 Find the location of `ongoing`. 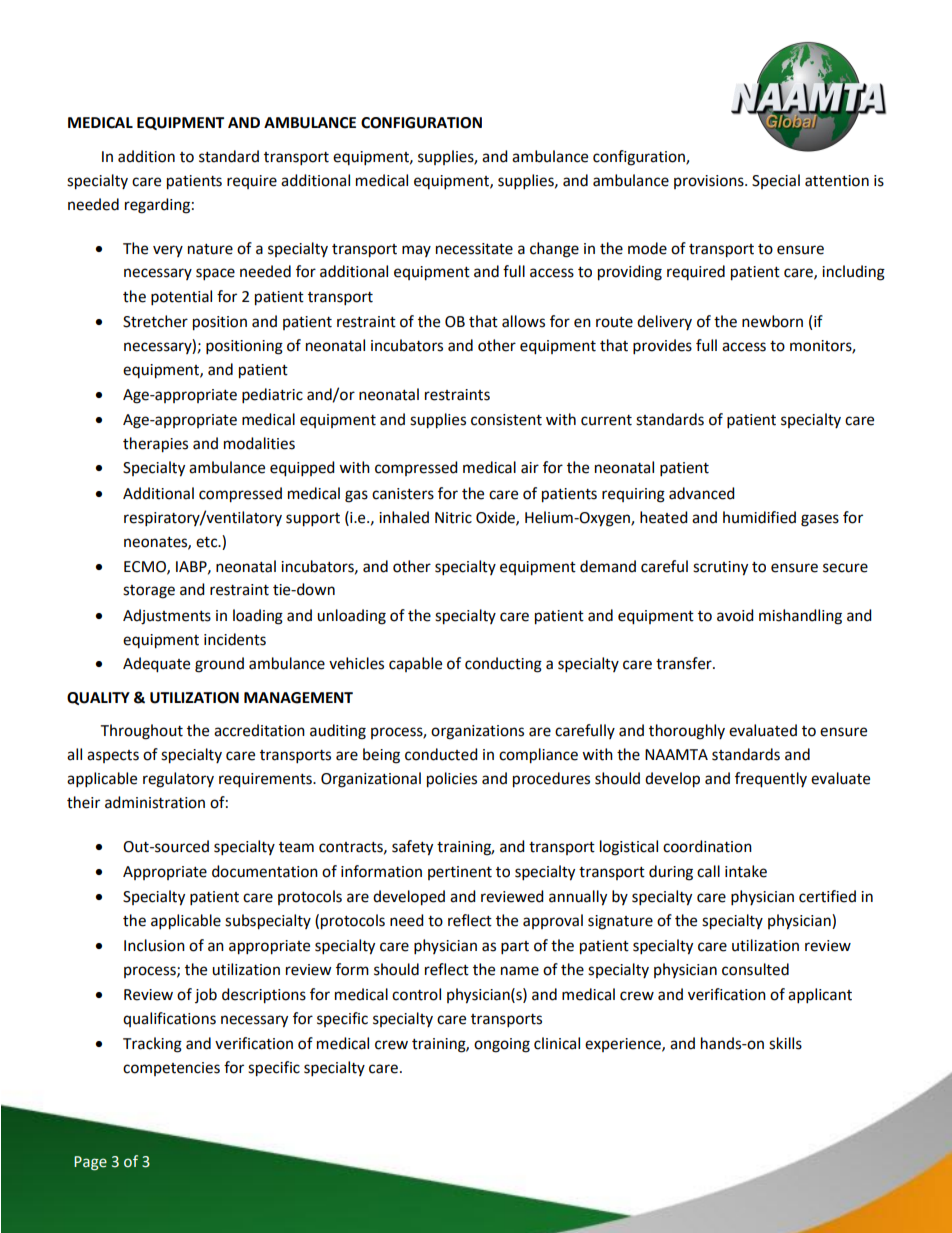

ongoing is located at coordinates (502, 1045).
